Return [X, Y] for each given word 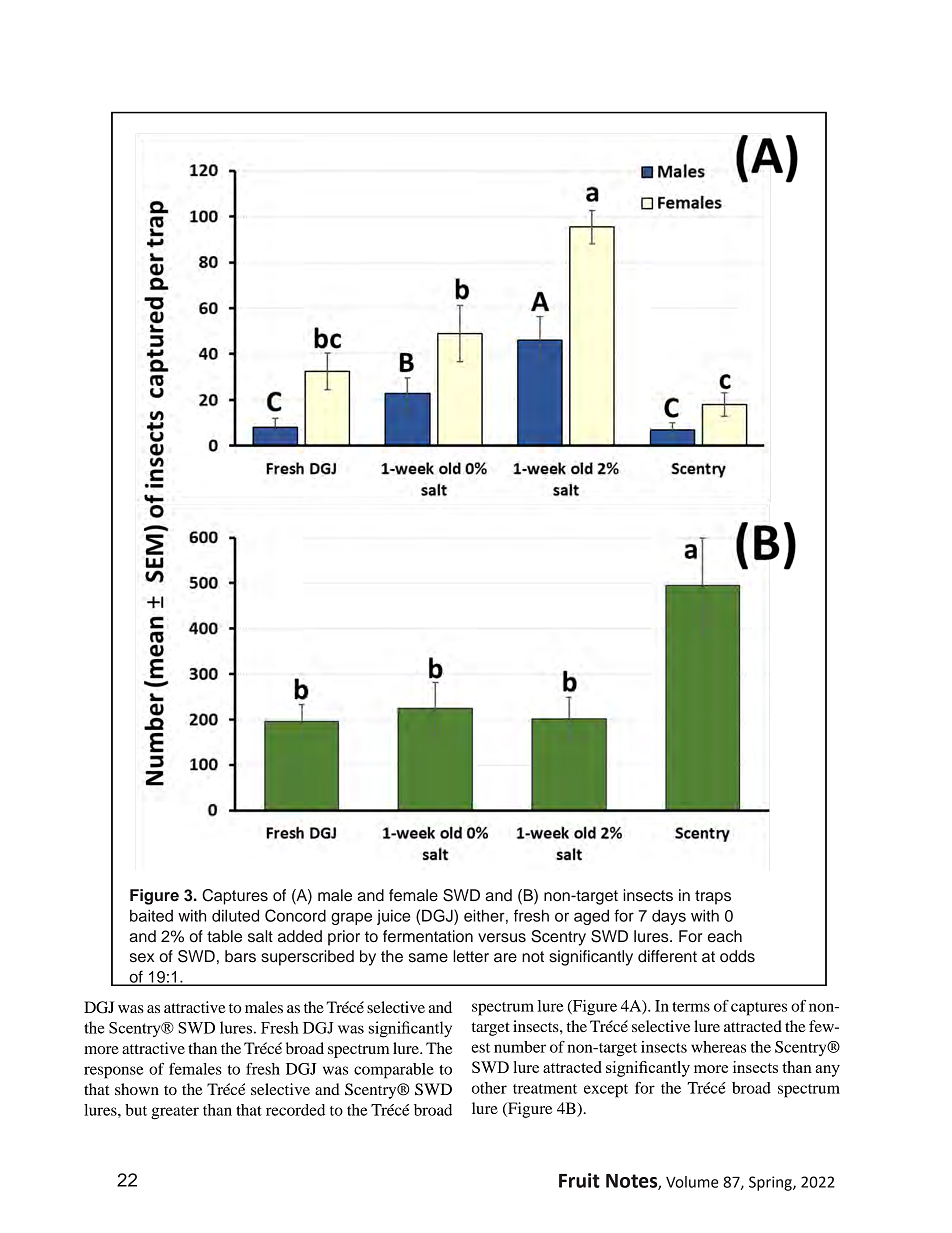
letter [471, 956]
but [136, 1110]
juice [393, 917]
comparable [394, 1071]
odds [737, 956]
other [489, 1088]
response [113, 1072]
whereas [718, 1047]
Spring [771, 1183]
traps [713, 897]
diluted [235, 915]
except [606, 1091]
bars [240, 956]
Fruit [579, 1180]
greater [175, 1113]
